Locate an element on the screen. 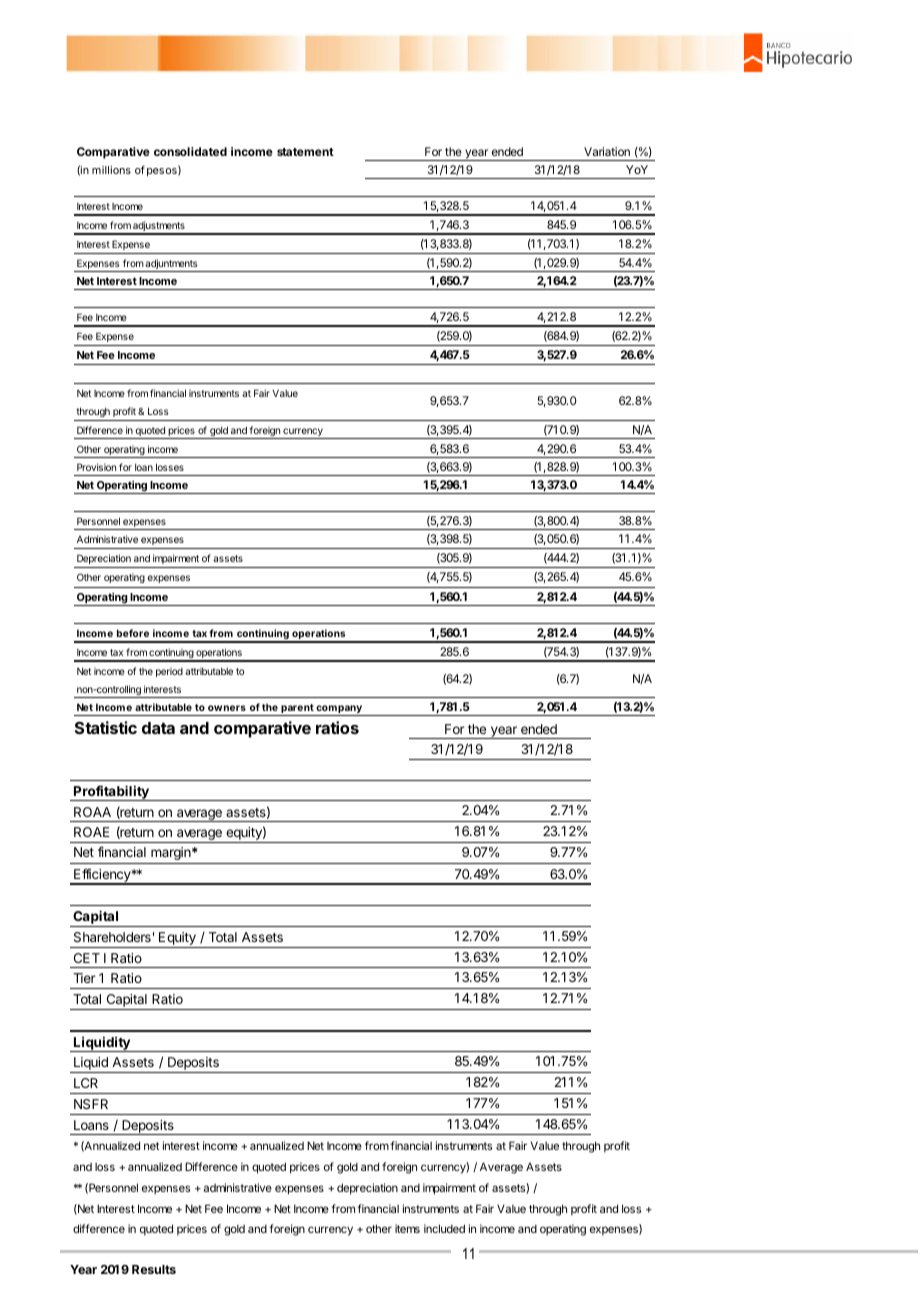 The height and width of the screenshot is (1308, 924). statement is located at coordinates (305, 152).
